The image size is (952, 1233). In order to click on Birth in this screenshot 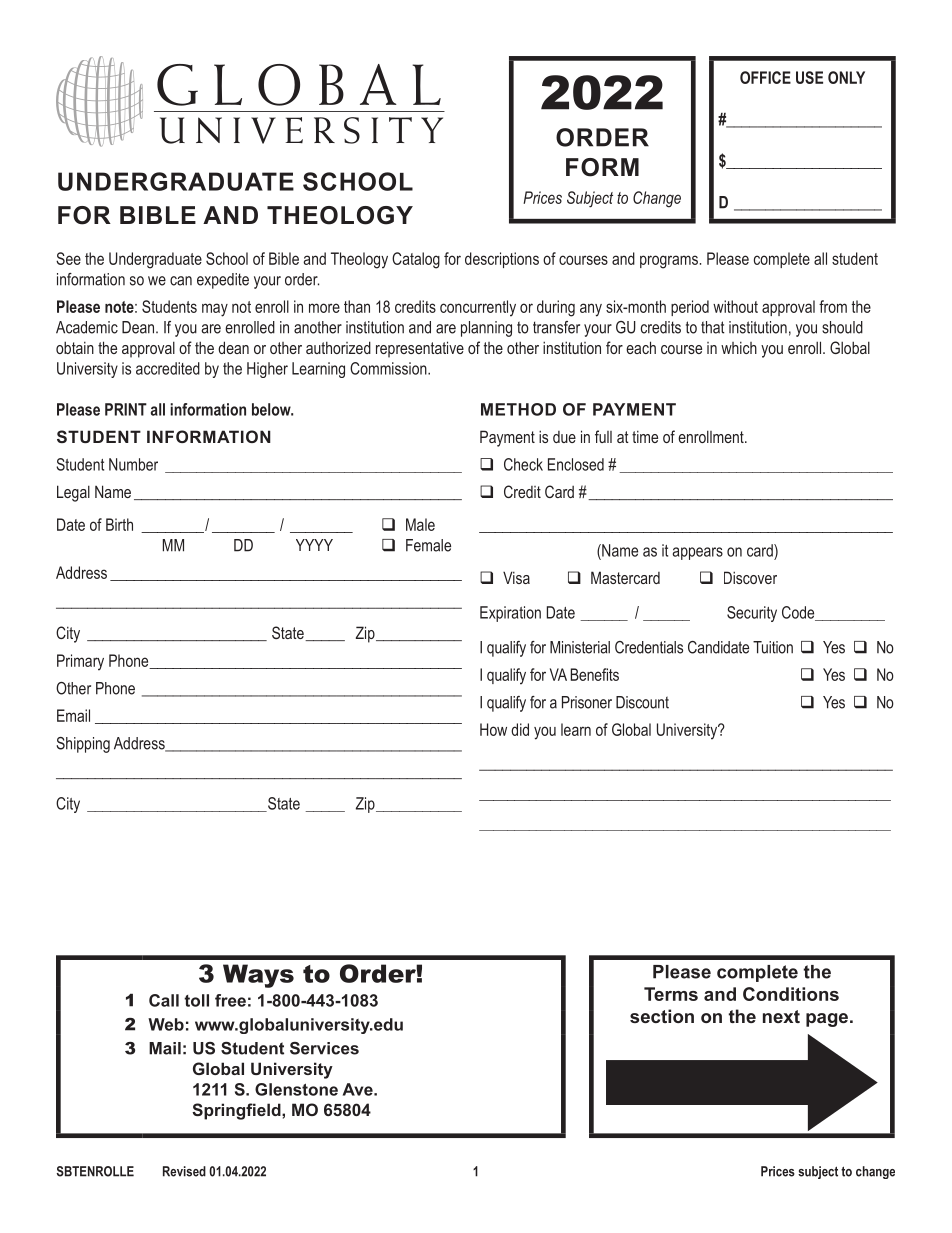, I will do `click(119, 524)`.
